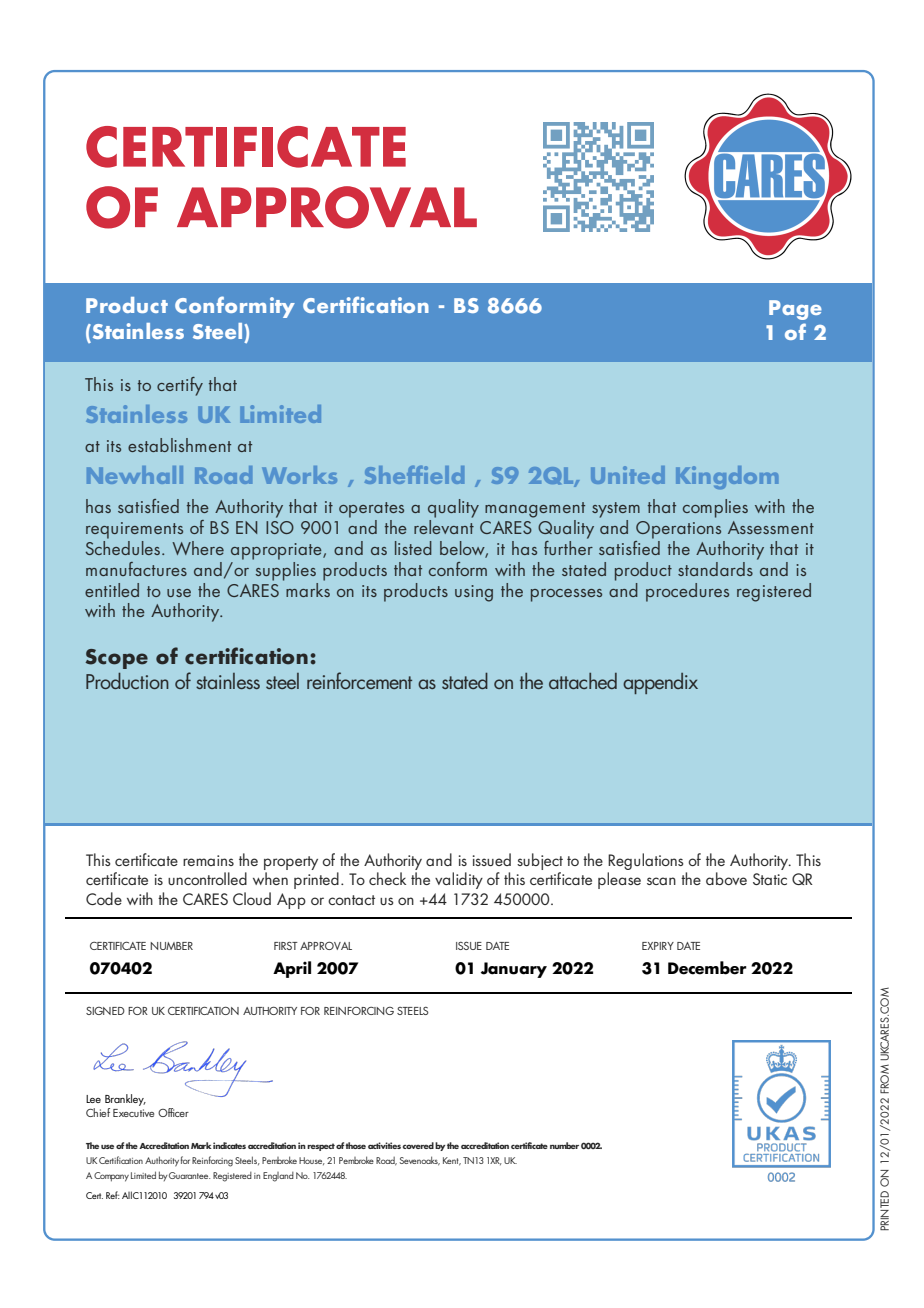 This screenshot has height=1308, width=924. What do you see at coordinates (687, 592) in the screenshot?
I see `procedures` at bounding box center [687, 592].
